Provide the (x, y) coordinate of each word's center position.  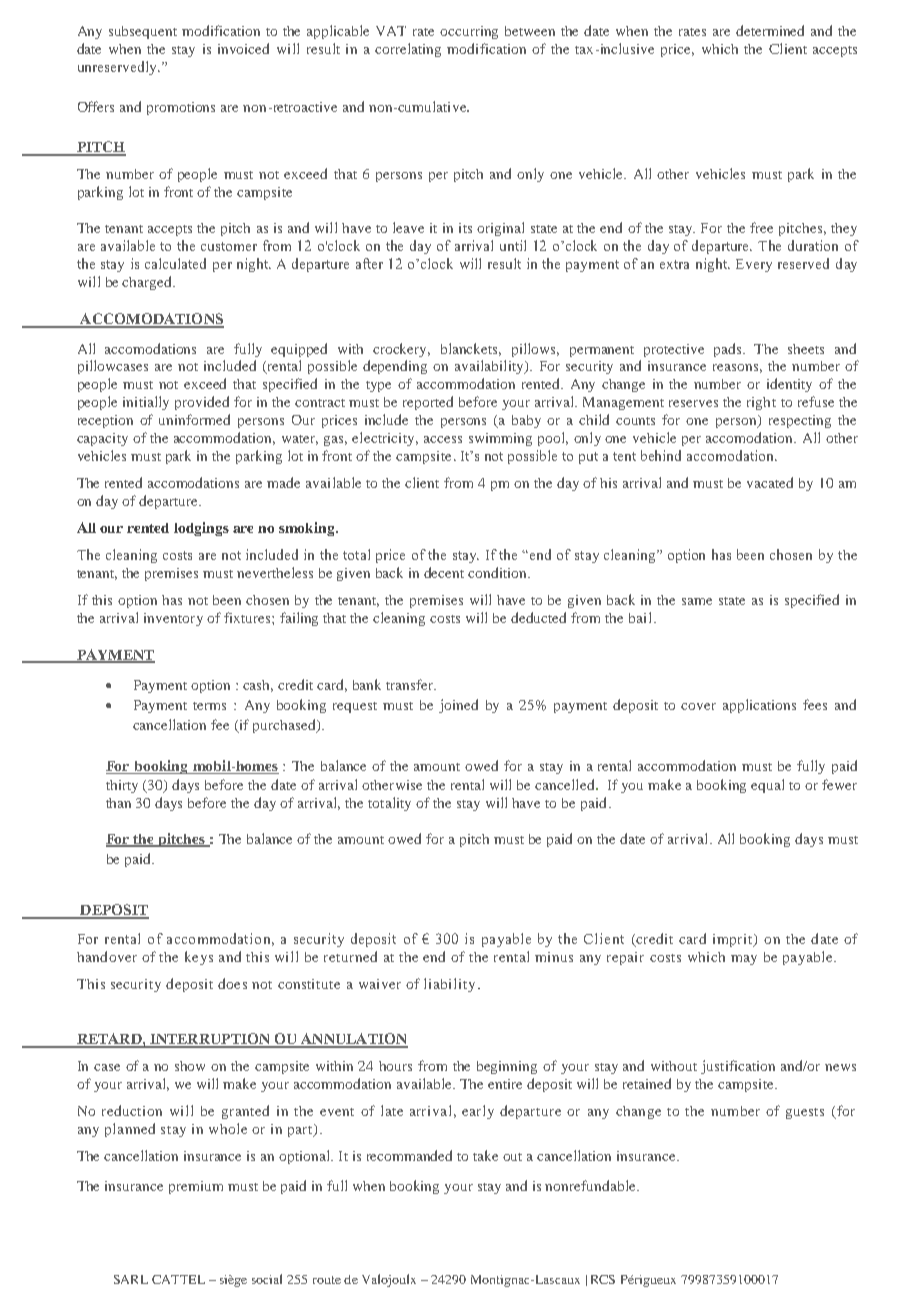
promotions (181, 108)
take (485, 1155)
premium (196, 1187)
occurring (469, 32)
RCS (603, 1279)
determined (770, 30)
